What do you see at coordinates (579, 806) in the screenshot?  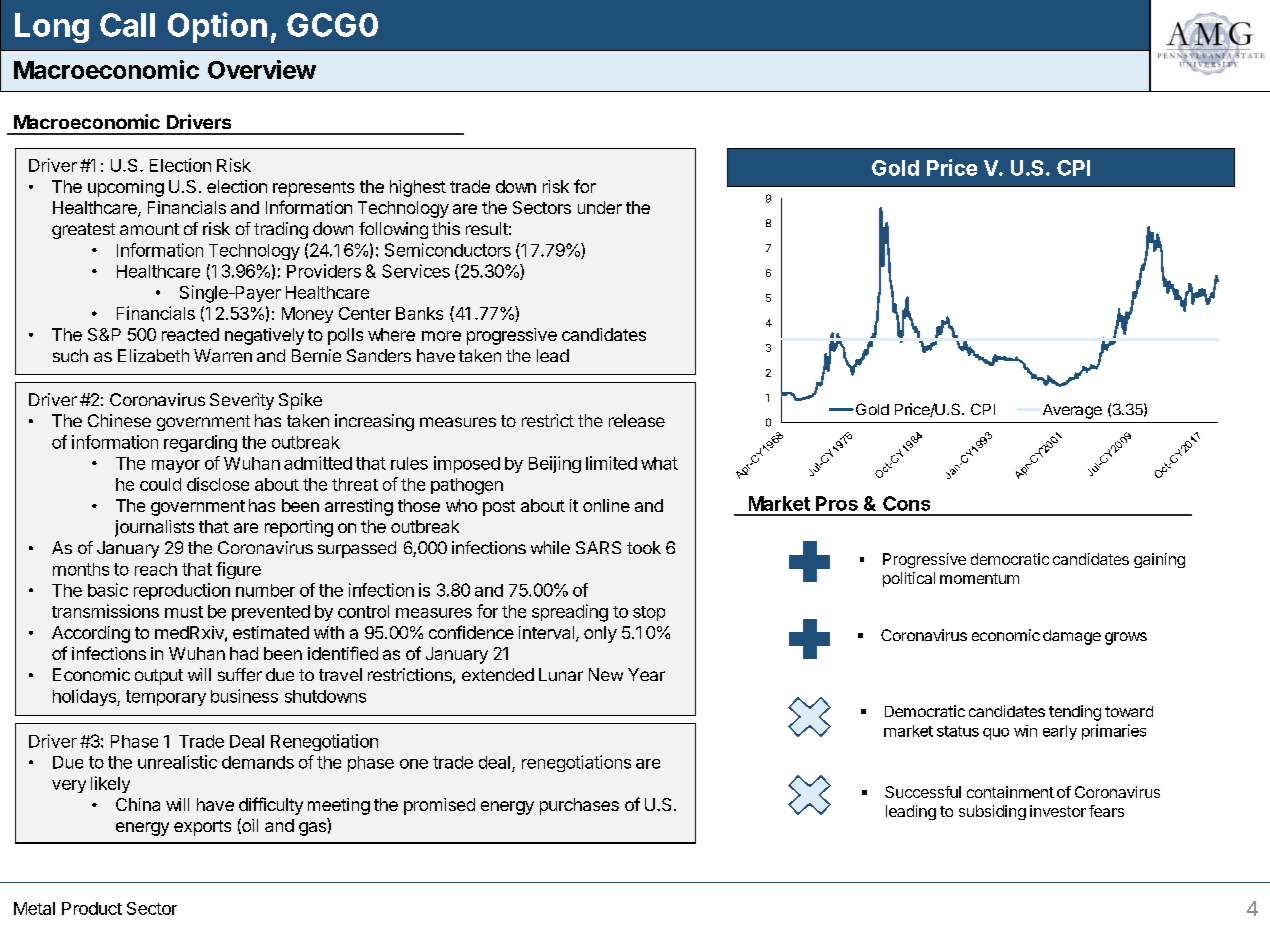 I see `purchases` at bounding box center [579, 806].
